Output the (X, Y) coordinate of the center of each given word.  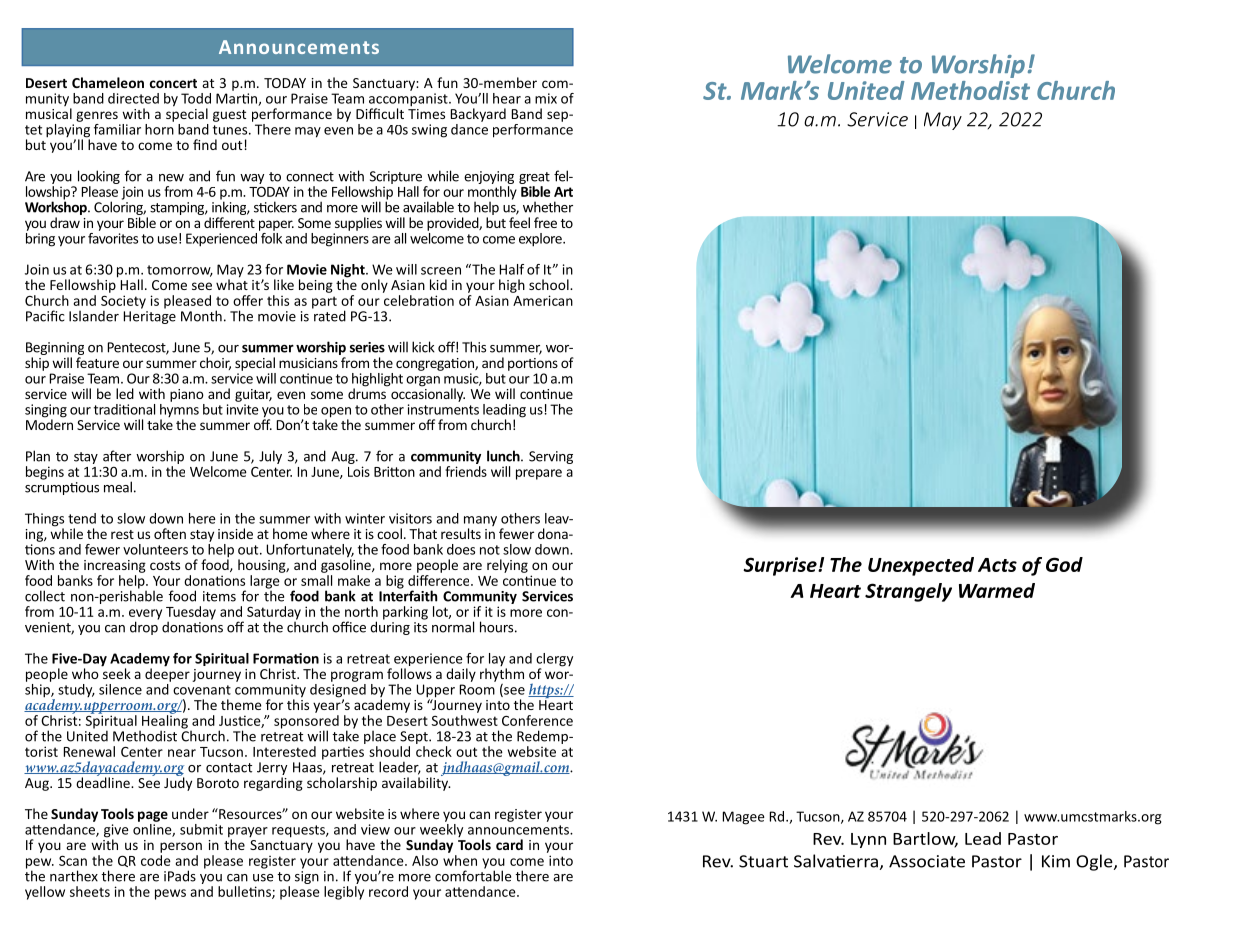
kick (423, 347)
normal (453, 627)
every (145, 615)
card (509, 844)
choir (215, 363)
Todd (196, 98)
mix (546, 98)
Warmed (997, 590)
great (534, 178)
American (543, 300)
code (156, 859)
